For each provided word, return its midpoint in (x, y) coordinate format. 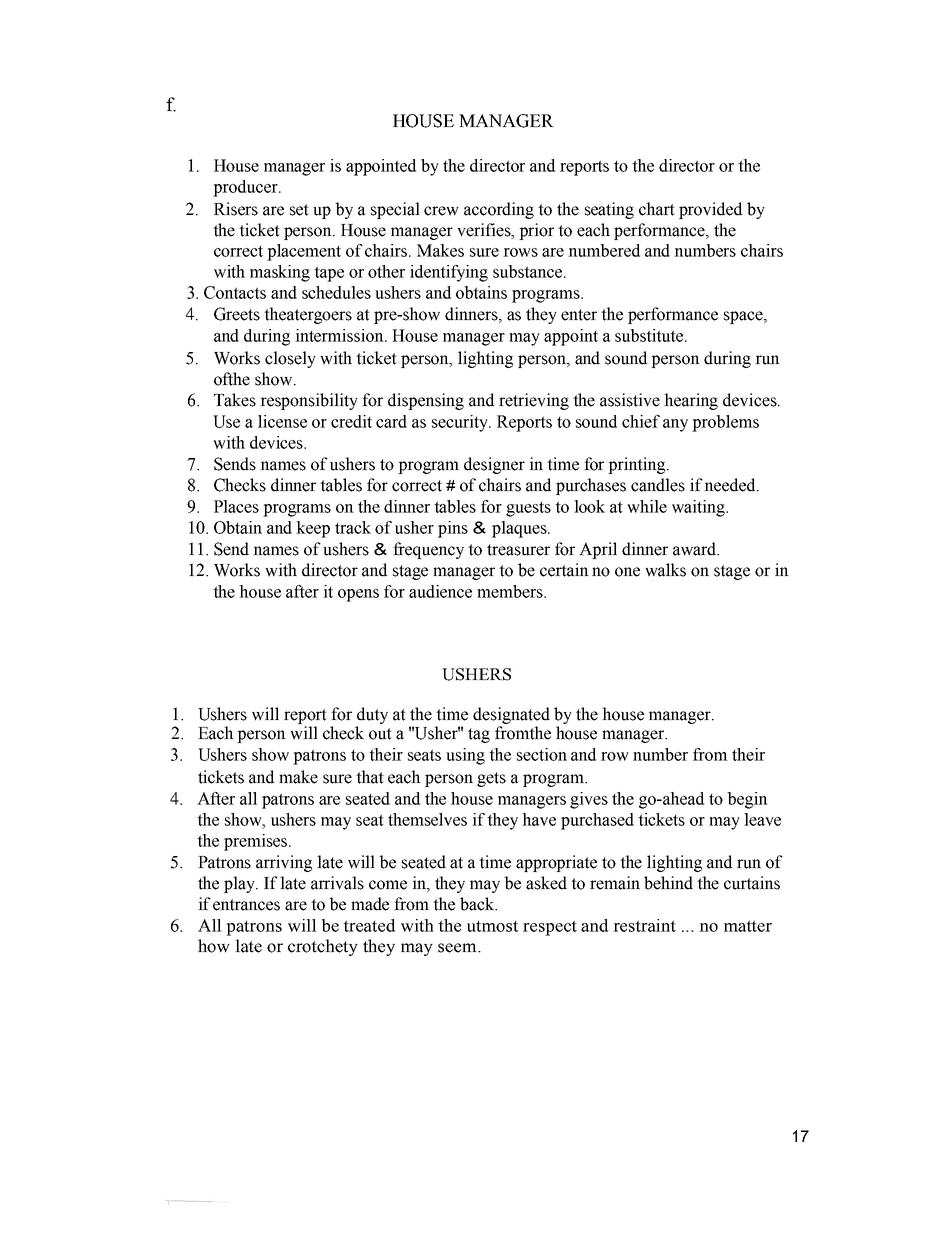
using (465, 756)
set (299, 210)
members (511, 591)
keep (313, 529)
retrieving (534, 401)
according (499, 210)
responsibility (309, 401)
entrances (246, 905)
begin (747, 800)
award (696, 549)
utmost (492, 926)
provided (710, 210)
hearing (691, 401)
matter (748, 926)
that (370, 777)
